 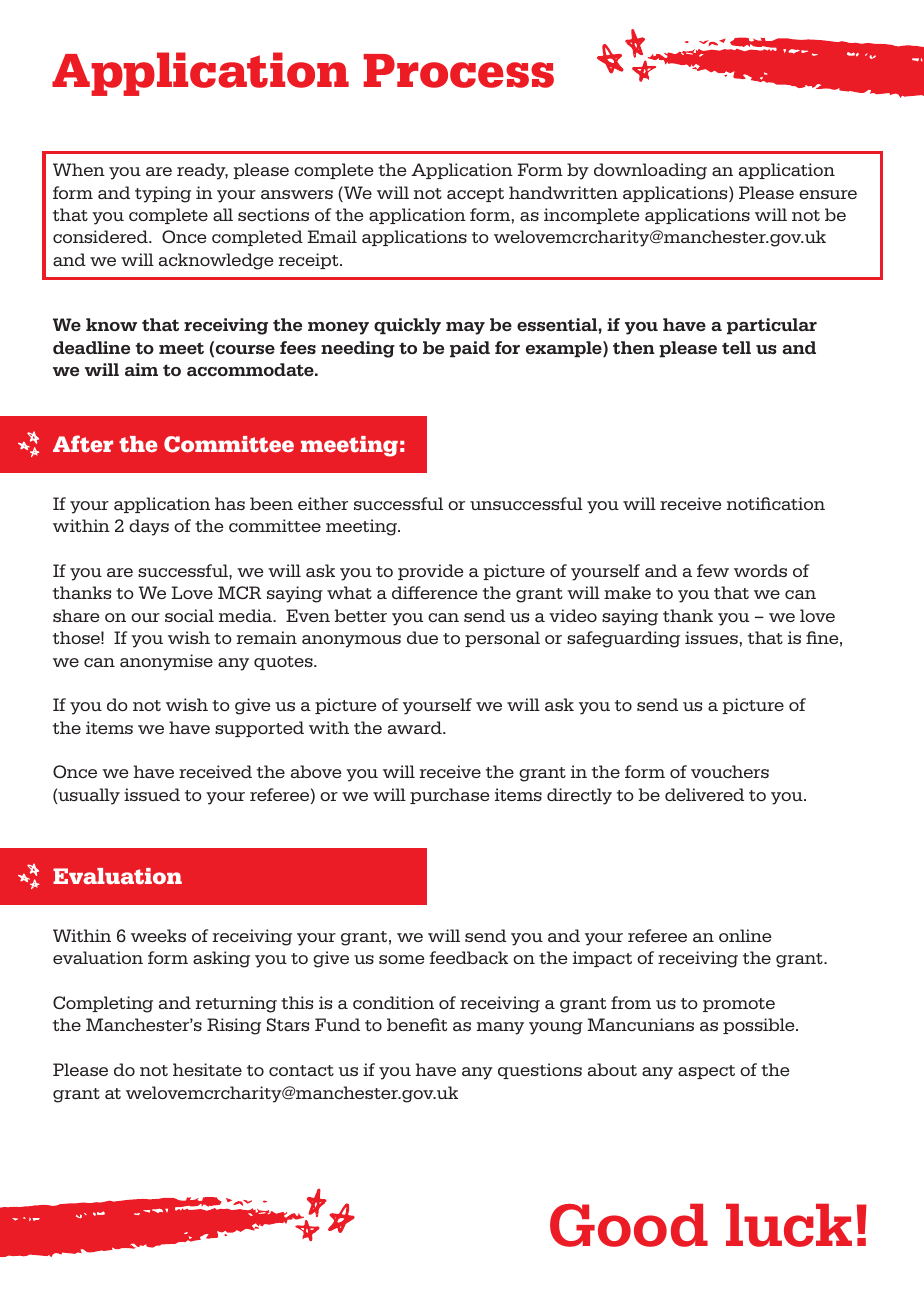 What do you see at coordinates (540, 1071) in the screenshot?
I see `questions` at bounding box center [540, 1071].
